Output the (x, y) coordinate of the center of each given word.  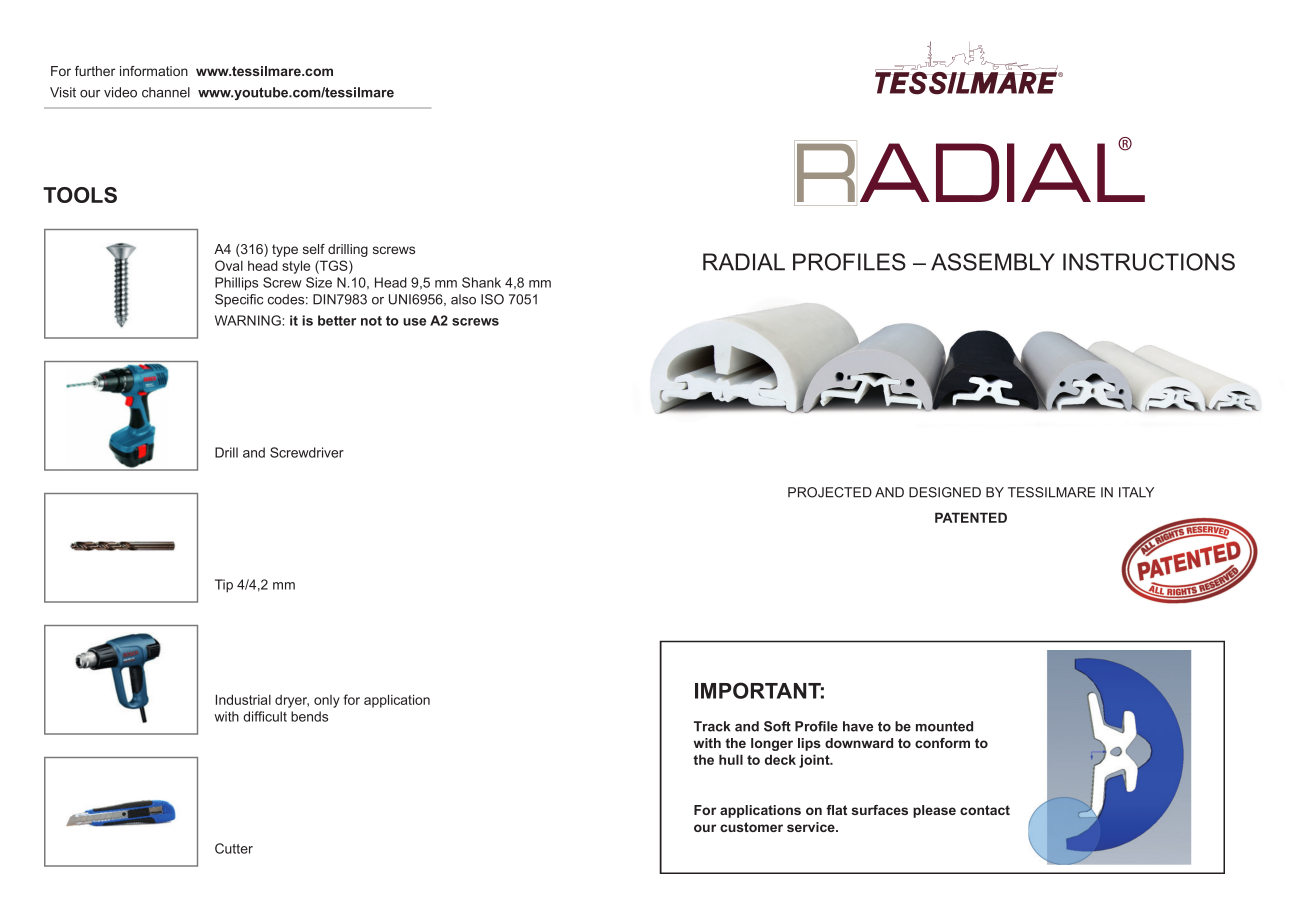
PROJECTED (830, 492)
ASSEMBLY (993, 262)
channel (166, 92)
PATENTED (971, 517)
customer (751, 827)
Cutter (234, 848)
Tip (224, 586)
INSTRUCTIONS (1149, 262)
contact (985, 810)
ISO (492, 299)
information (154, 71)
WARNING (248, 320)
